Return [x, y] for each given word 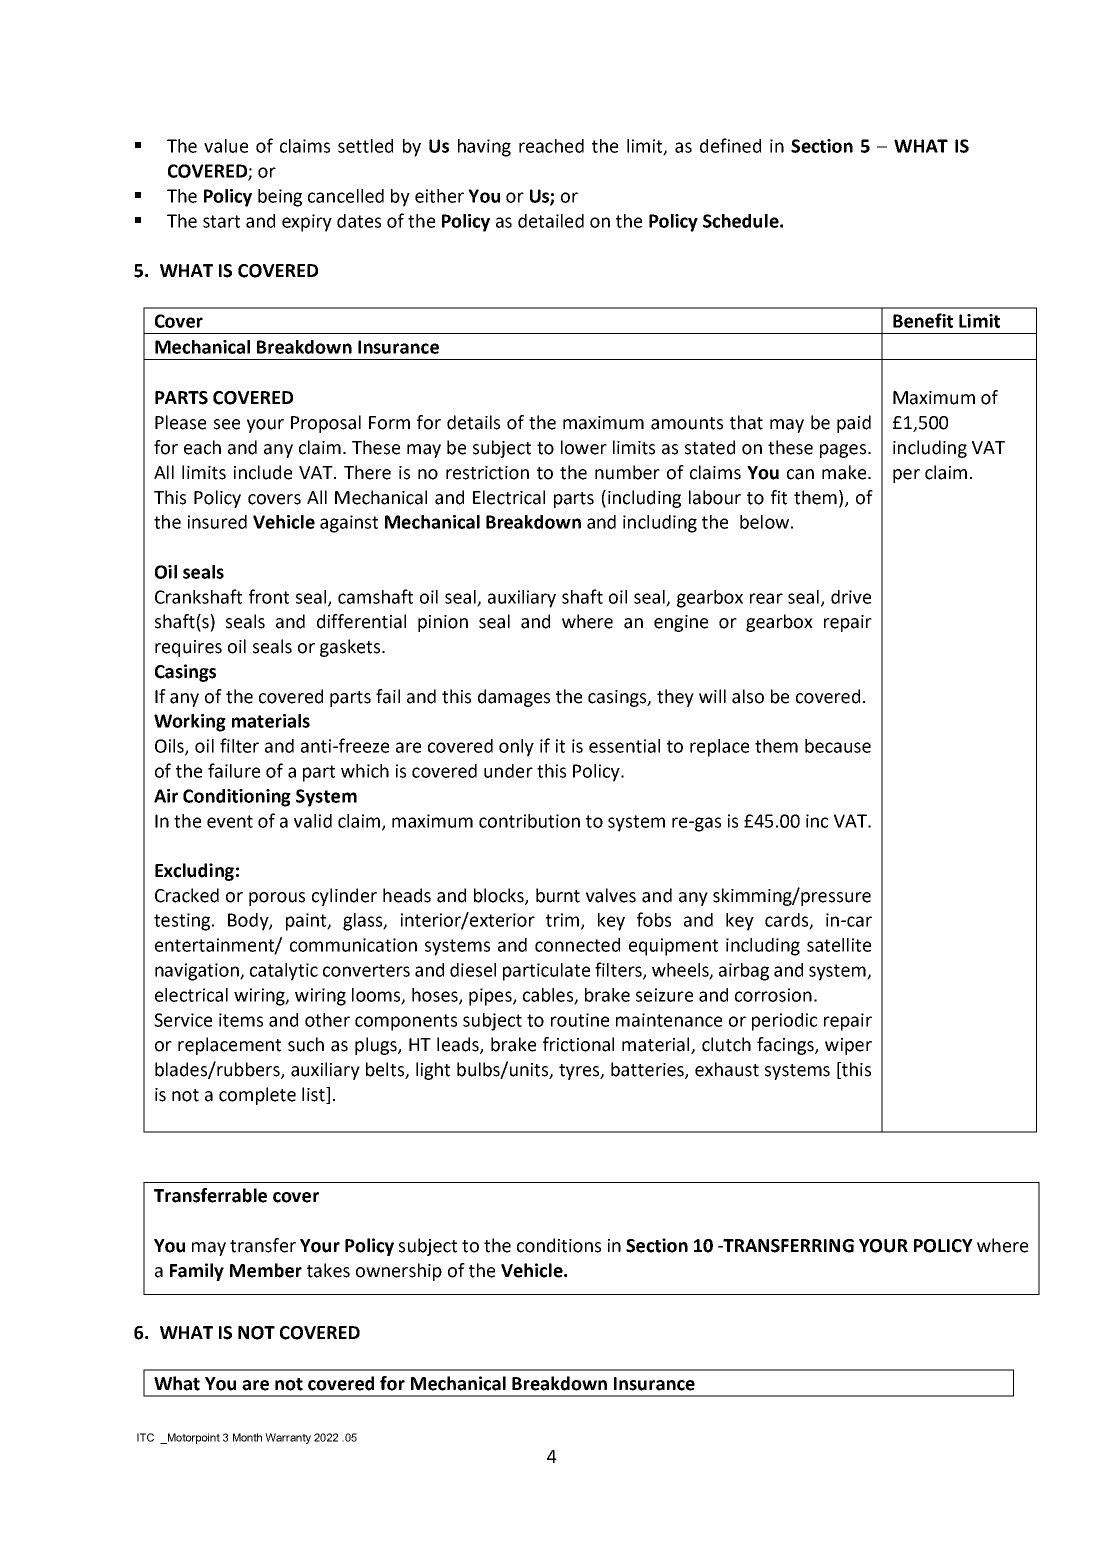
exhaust [727, 1069]
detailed [551, 221]
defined [730, 145]
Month [247, 1437]
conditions [559, 1245]
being [280, 198]
